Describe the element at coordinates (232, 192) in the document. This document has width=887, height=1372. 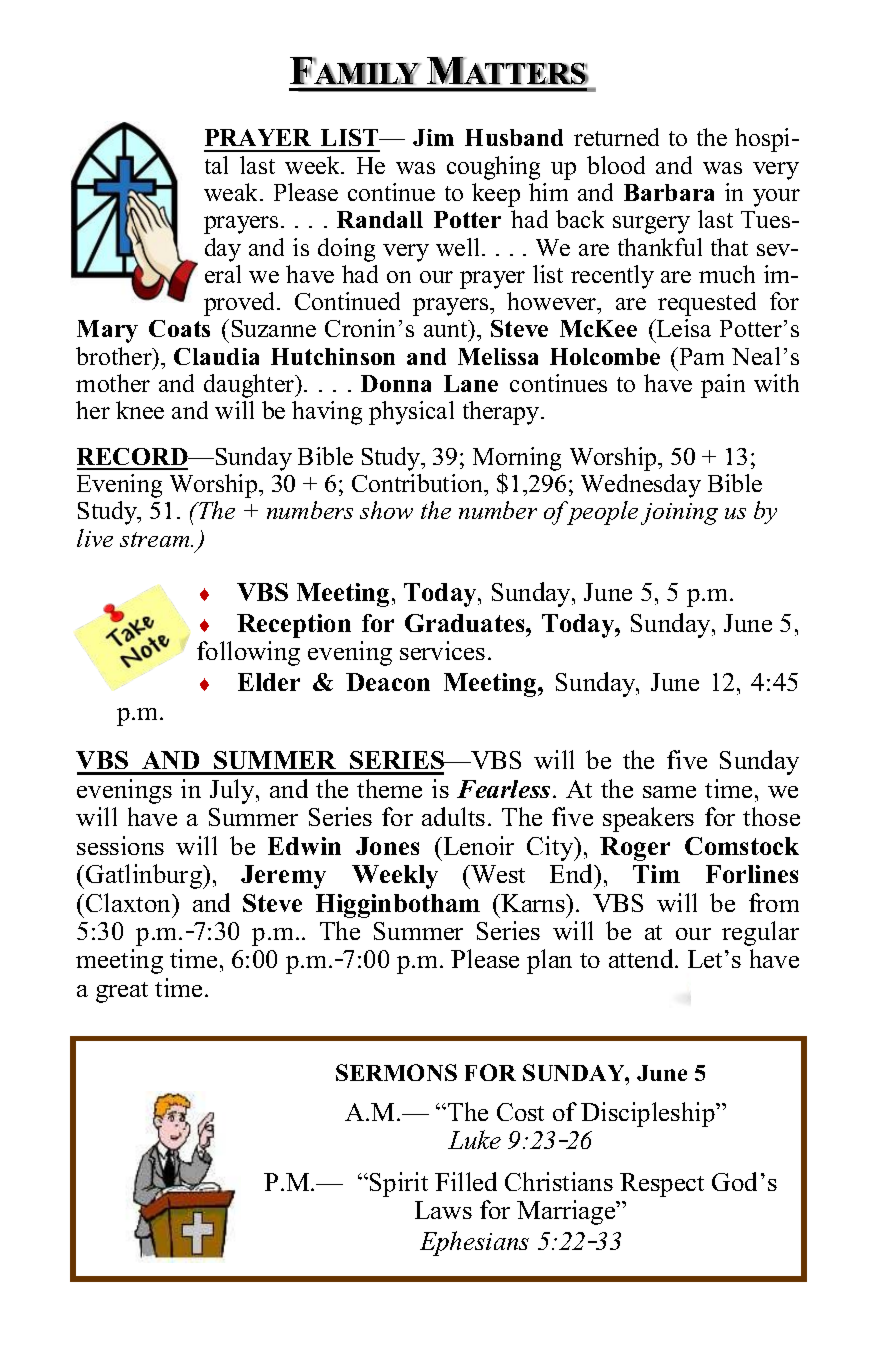
I see `weak` at that location.
